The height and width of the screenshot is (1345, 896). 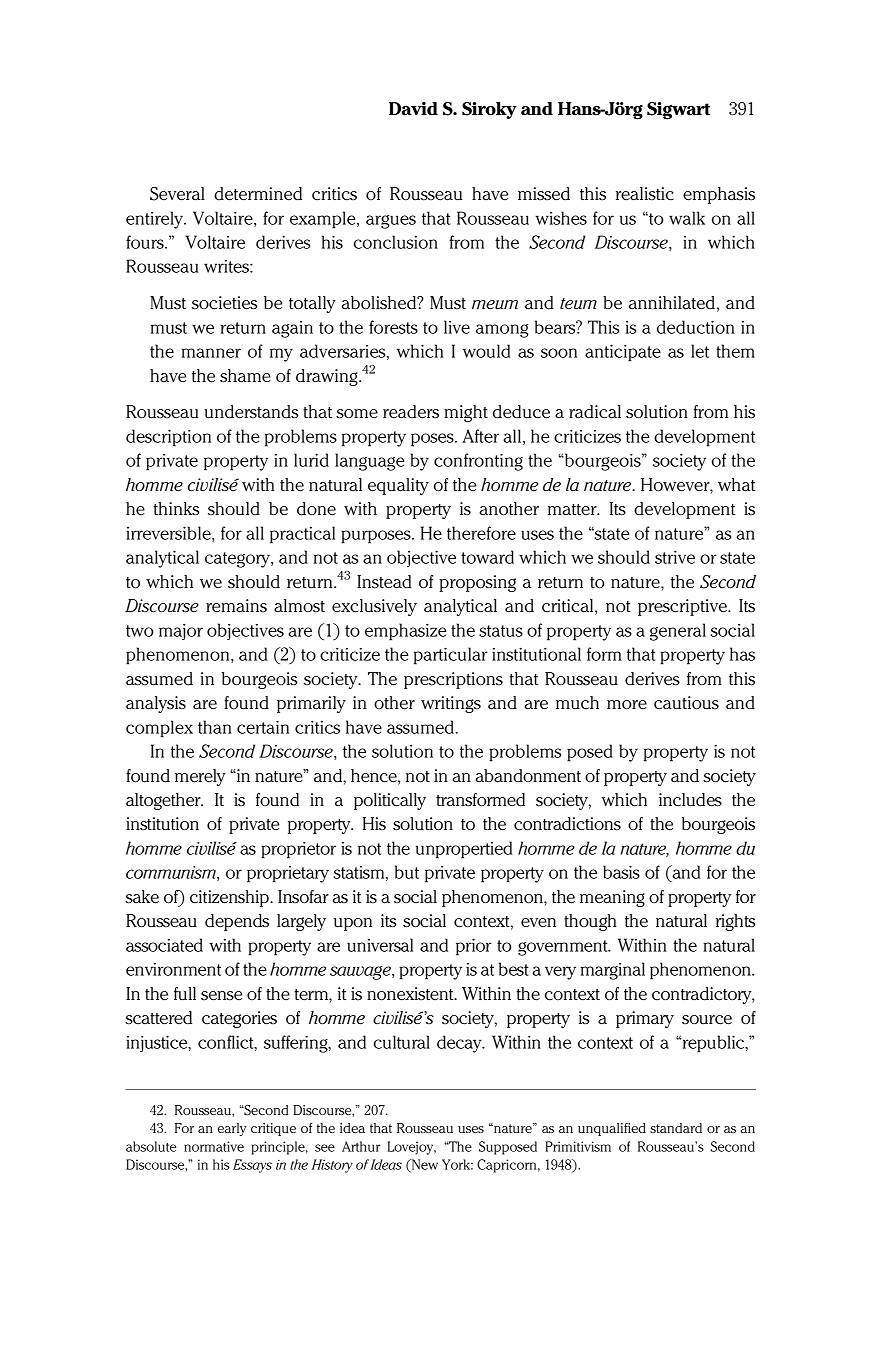 I want to click on New, so click(x=424, y=1165).
